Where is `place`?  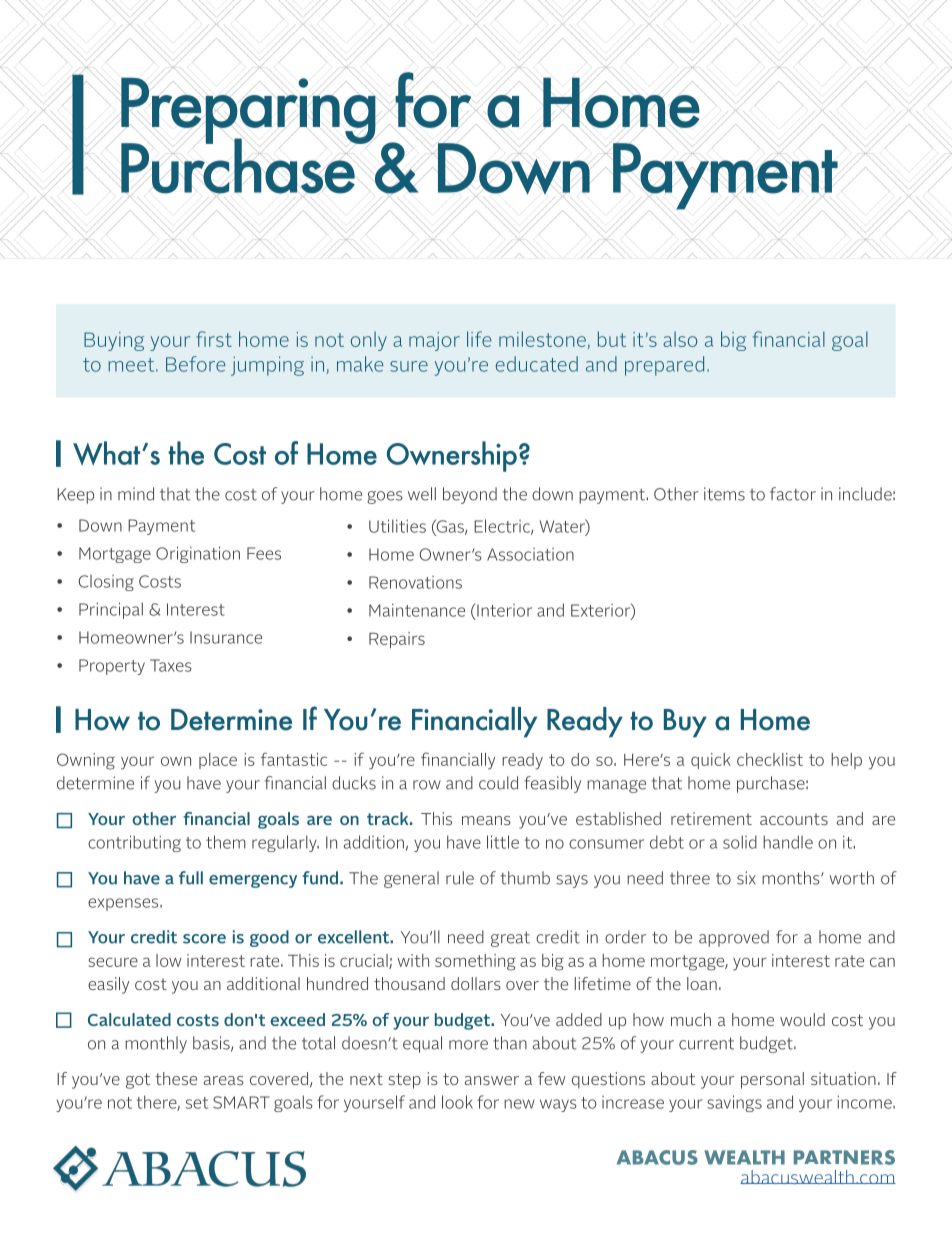 place is located at coordinates (218, 761).
